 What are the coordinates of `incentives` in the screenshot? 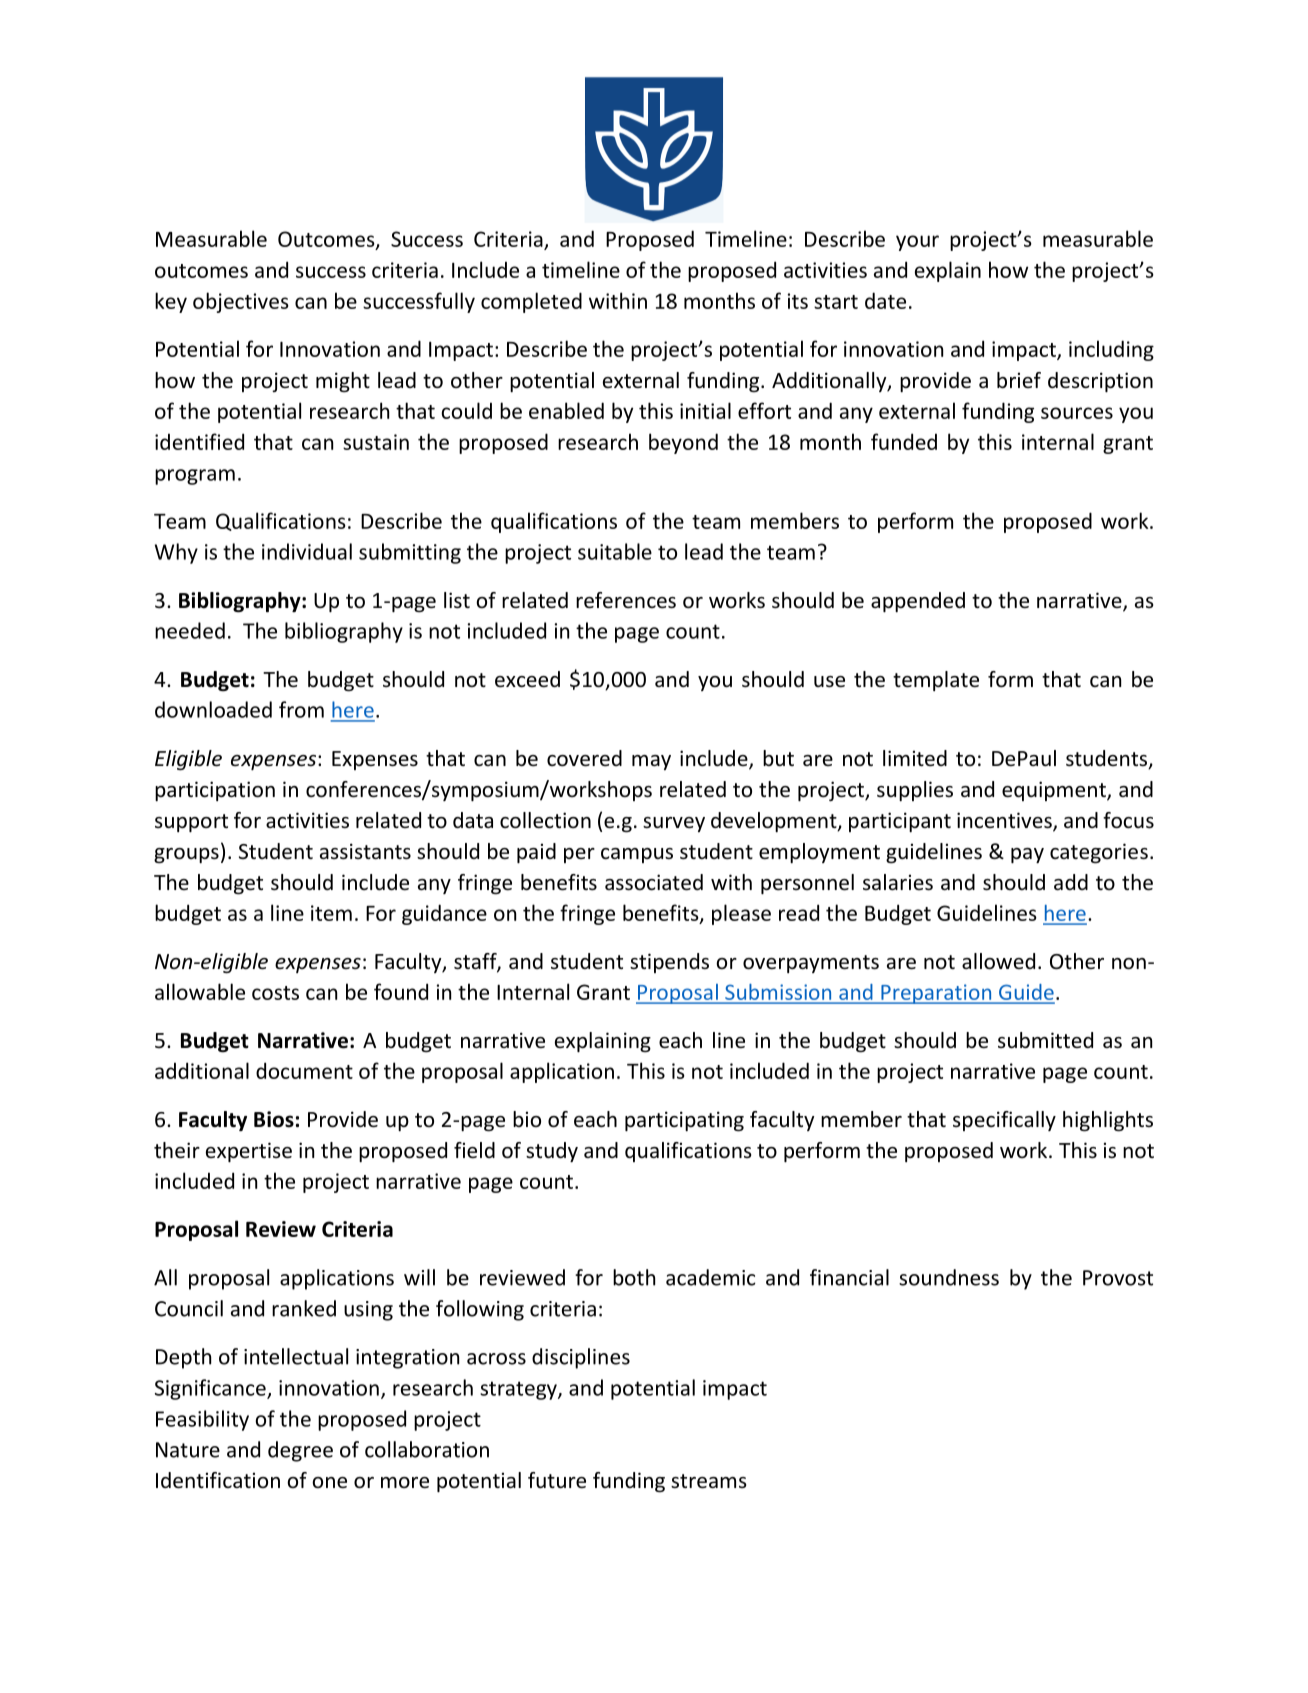 It's located at (1005, 821).
